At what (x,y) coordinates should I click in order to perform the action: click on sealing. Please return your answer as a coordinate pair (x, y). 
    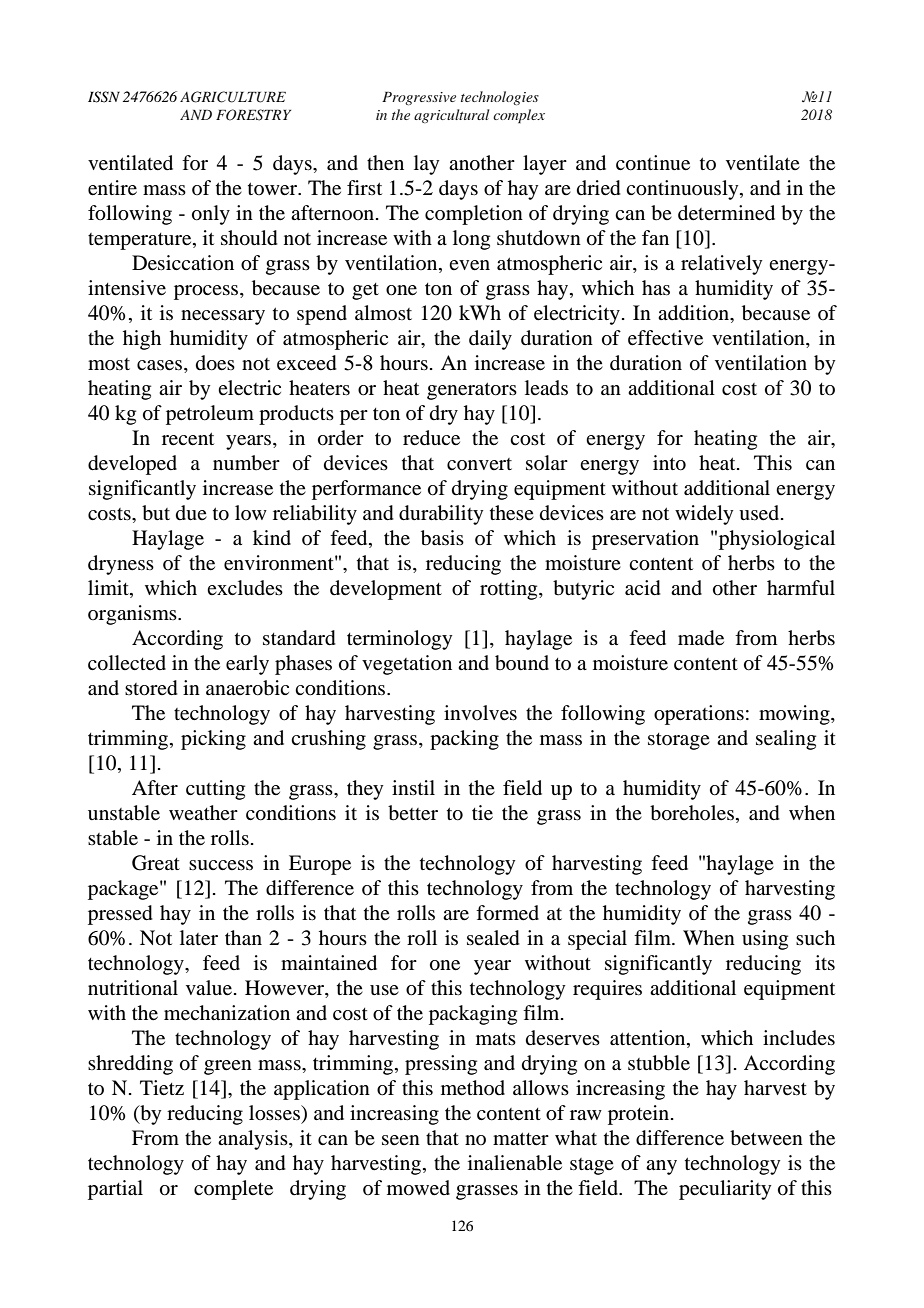
    Looking at the image, I should click on (786, 740).
